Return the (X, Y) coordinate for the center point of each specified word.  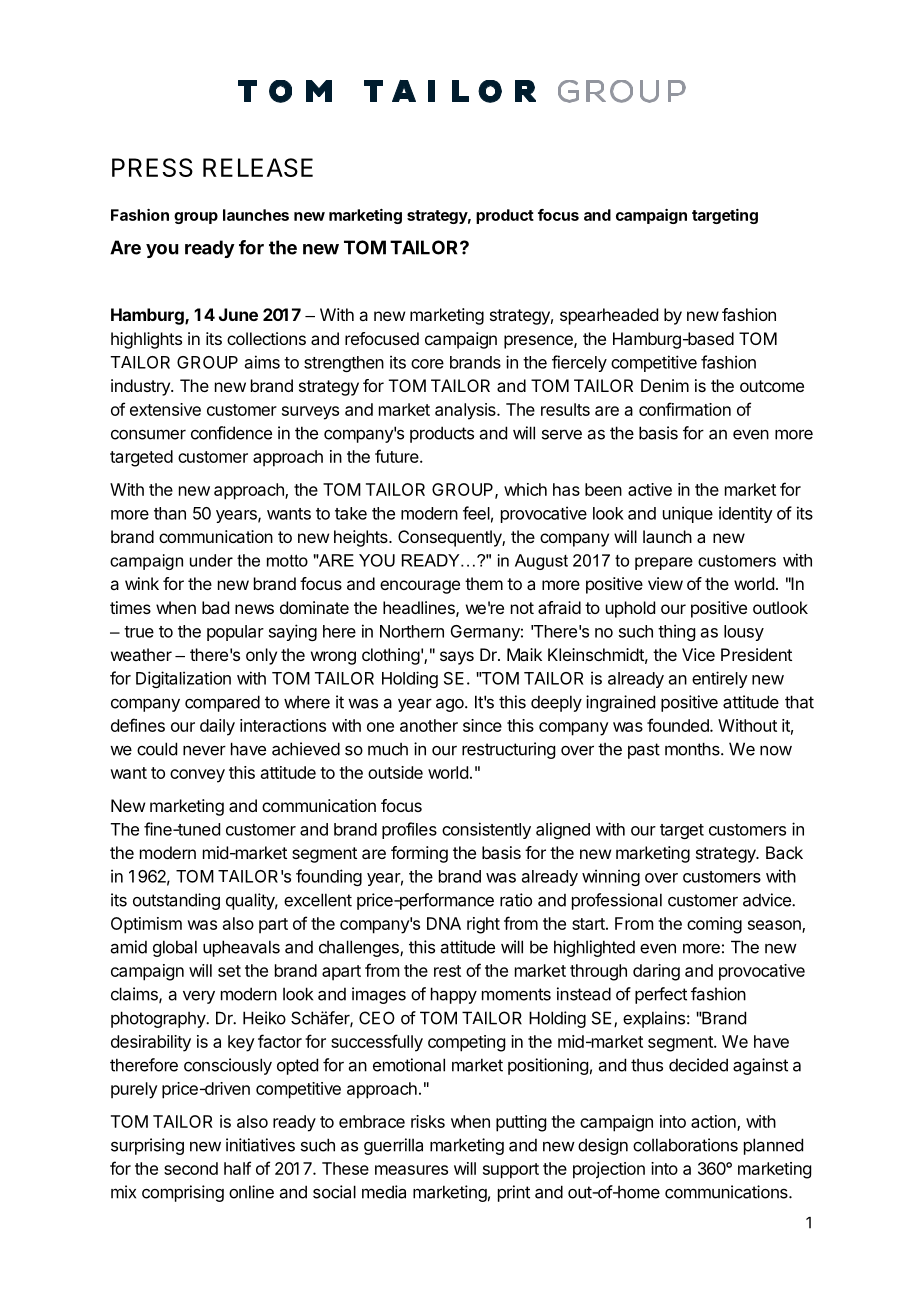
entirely (720, 679)
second (191, 1168)
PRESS (152, 167)
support (511, 1171)
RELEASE (258, 167)
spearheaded (609, 316)
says (457, 658)
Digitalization (183, 679)
